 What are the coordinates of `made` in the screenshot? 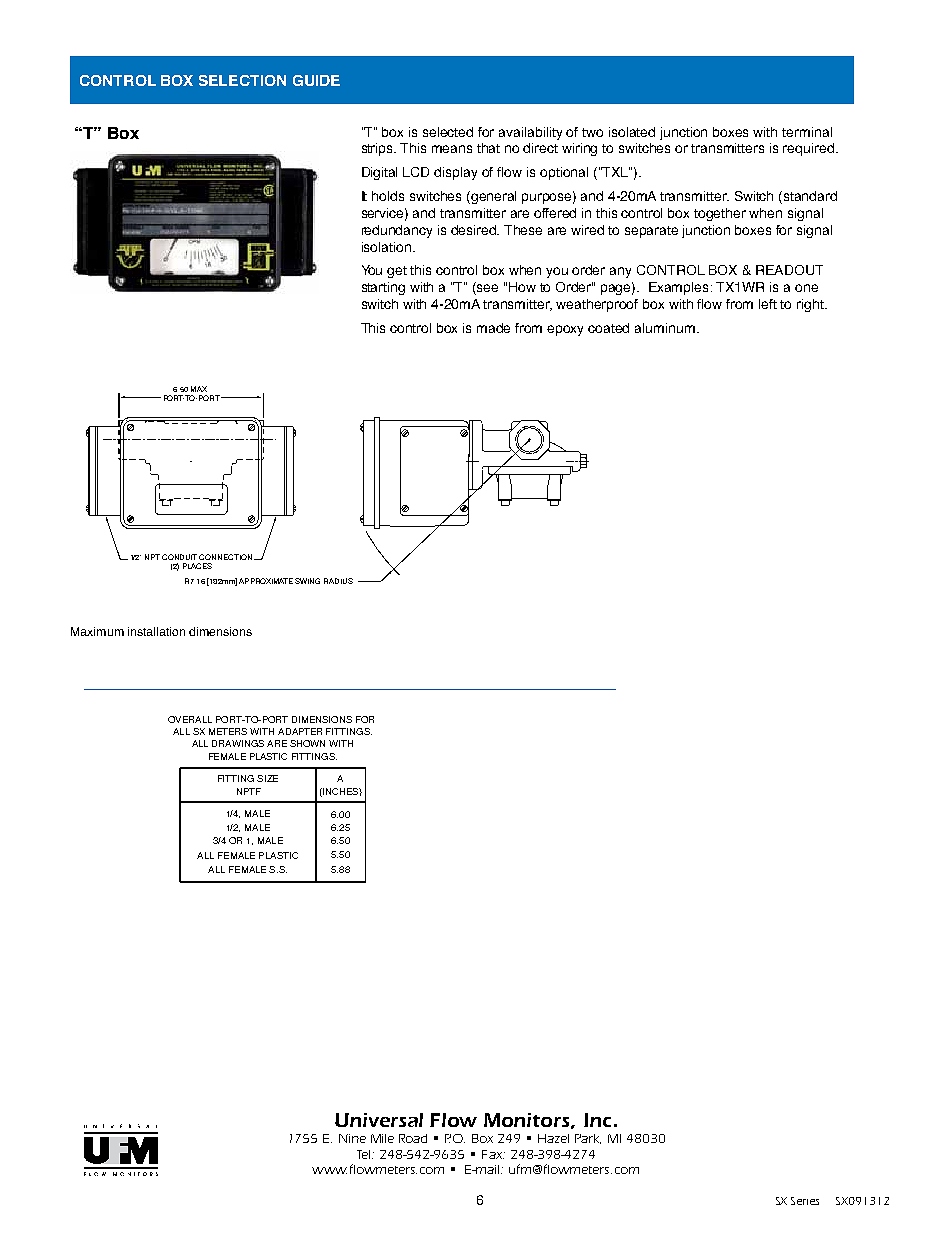 It's located at (493, 328).
